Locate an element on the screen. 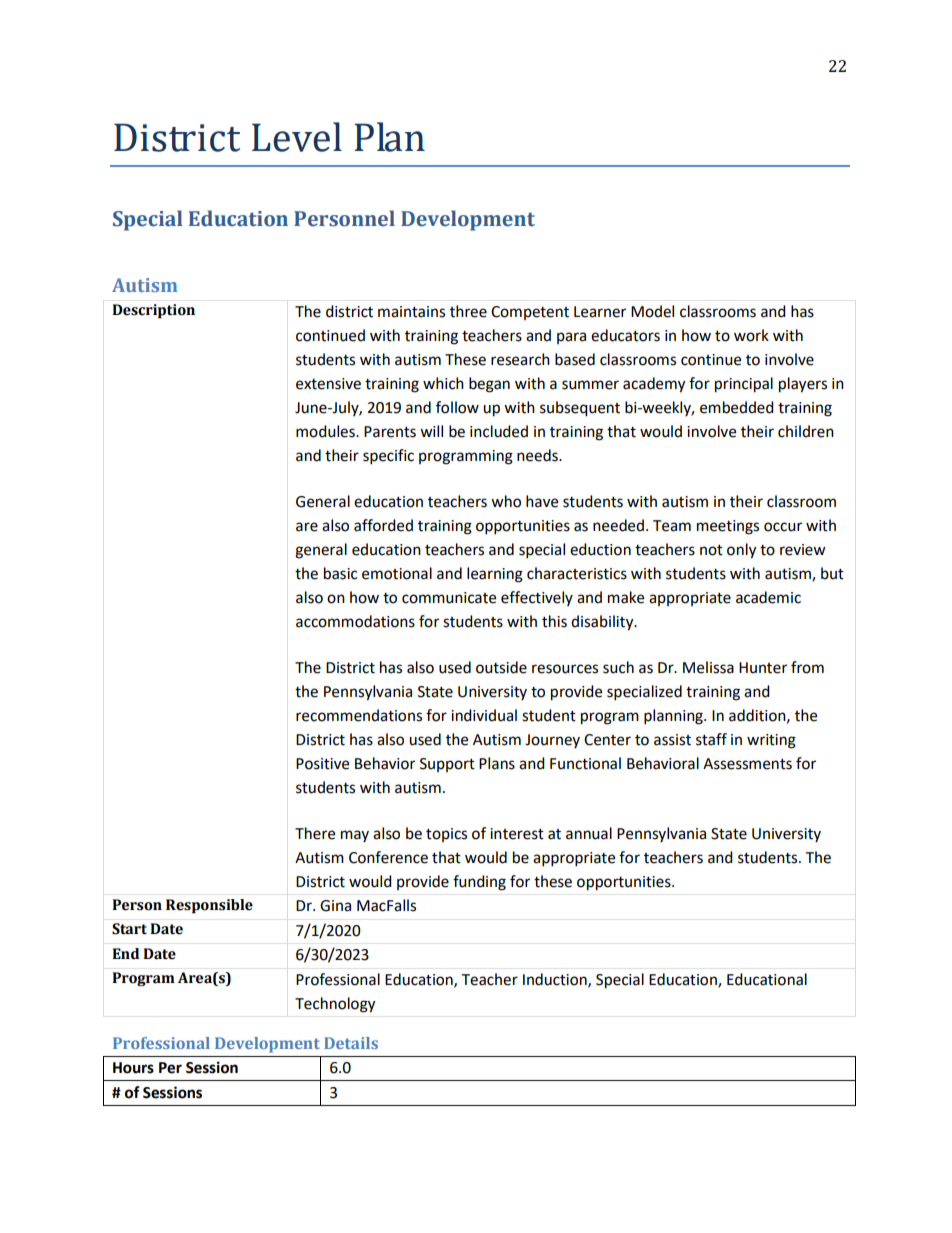 The image size is (952, 1233). Level is located at coordinates (297, 137).
